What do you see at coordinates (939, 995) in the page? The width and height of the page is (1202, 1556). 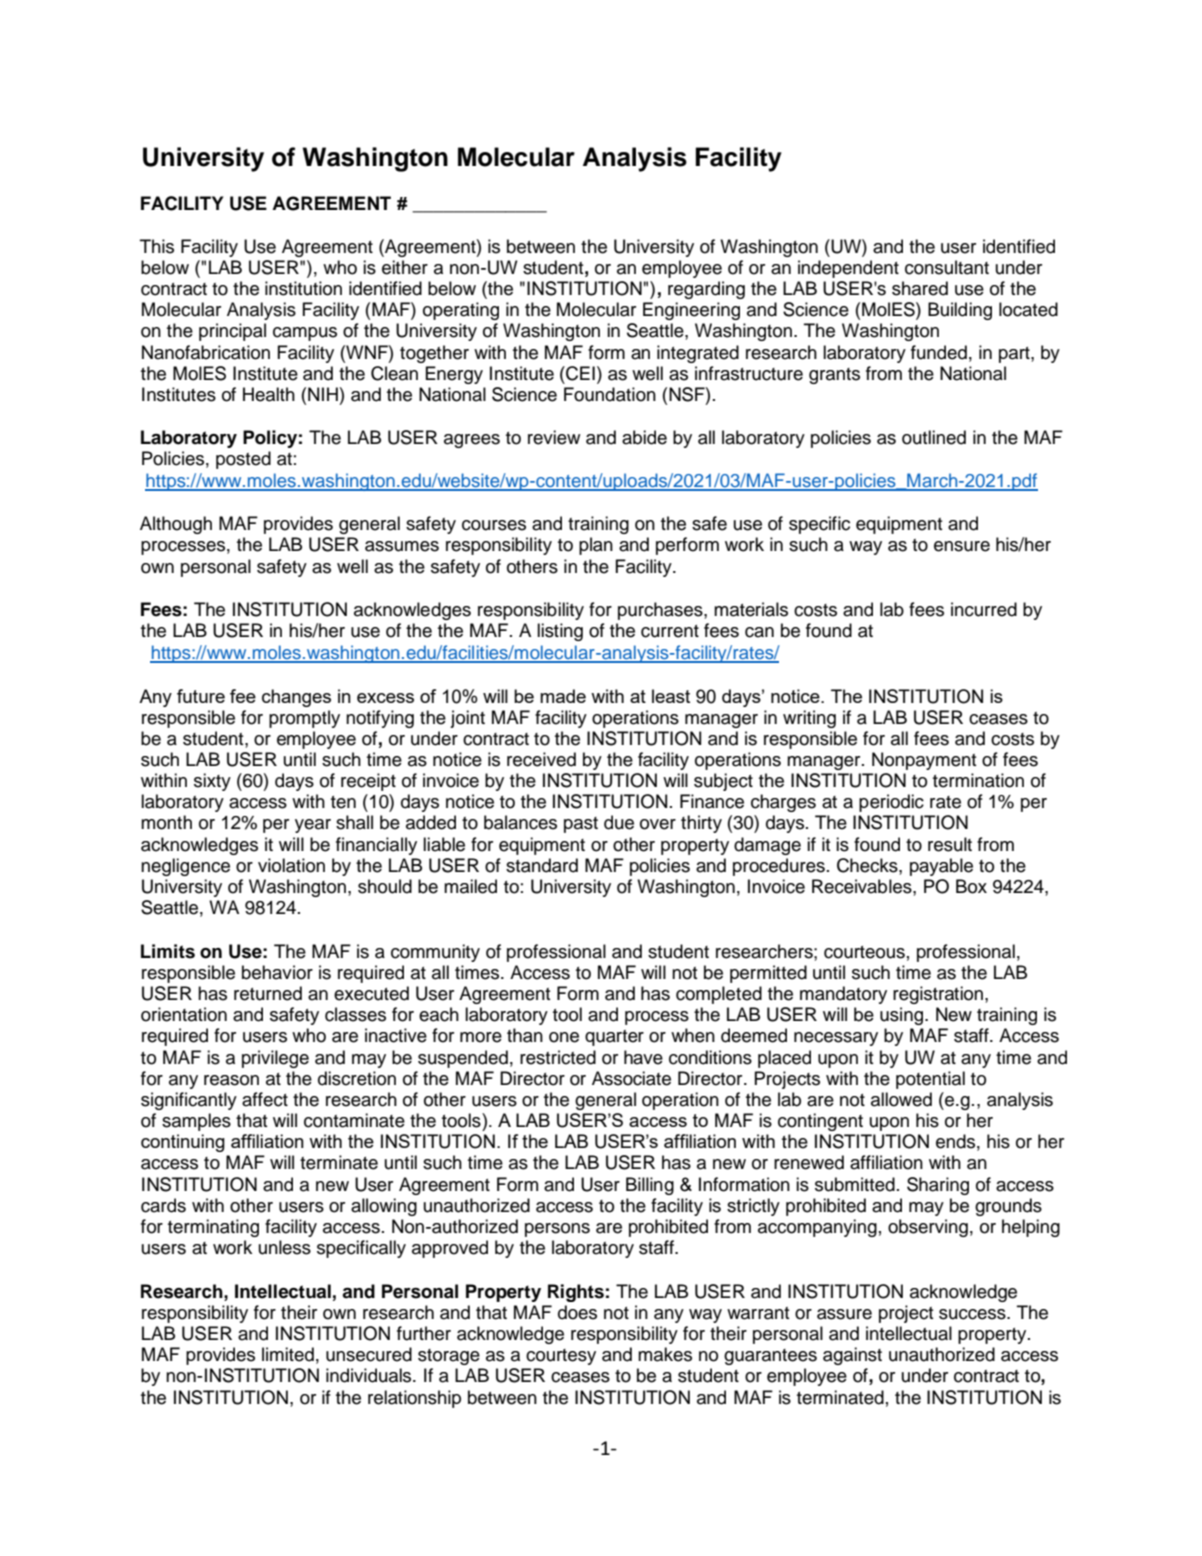 I see `registration` at bounding box center [939, 995].
